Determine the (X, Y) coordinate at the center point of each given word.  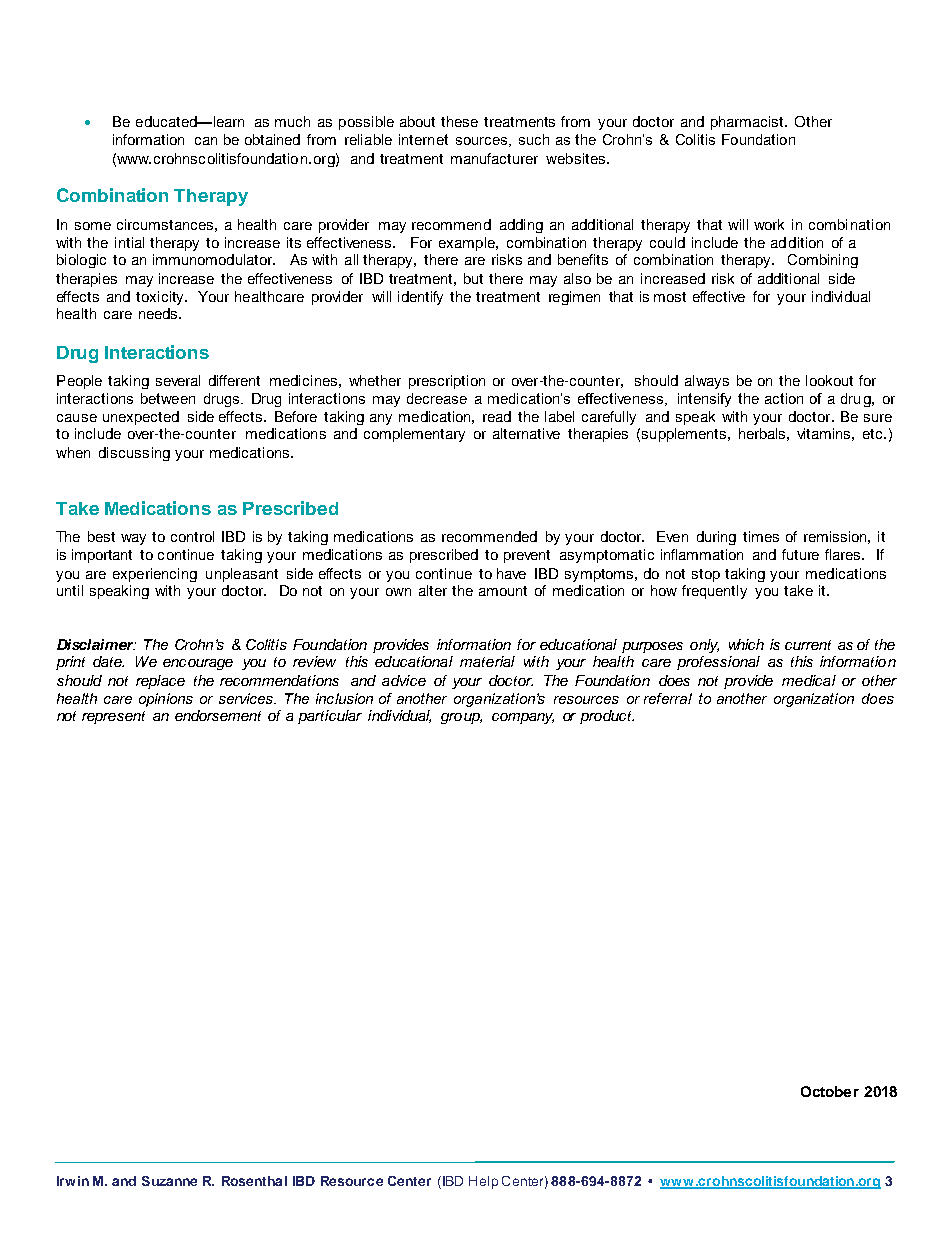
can (206, 141)
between (168, 398)
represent (113, 717)
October (830, 1091)
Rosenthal (254, 1181)
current (808, 645)
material (487, 661)
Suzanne (169, 1181)
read (497, 416)
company (523, 718)
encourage (198, 664)
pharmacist (748, 123)
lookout (829, 380)
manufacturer (494, 158)
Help (483, 1182)
